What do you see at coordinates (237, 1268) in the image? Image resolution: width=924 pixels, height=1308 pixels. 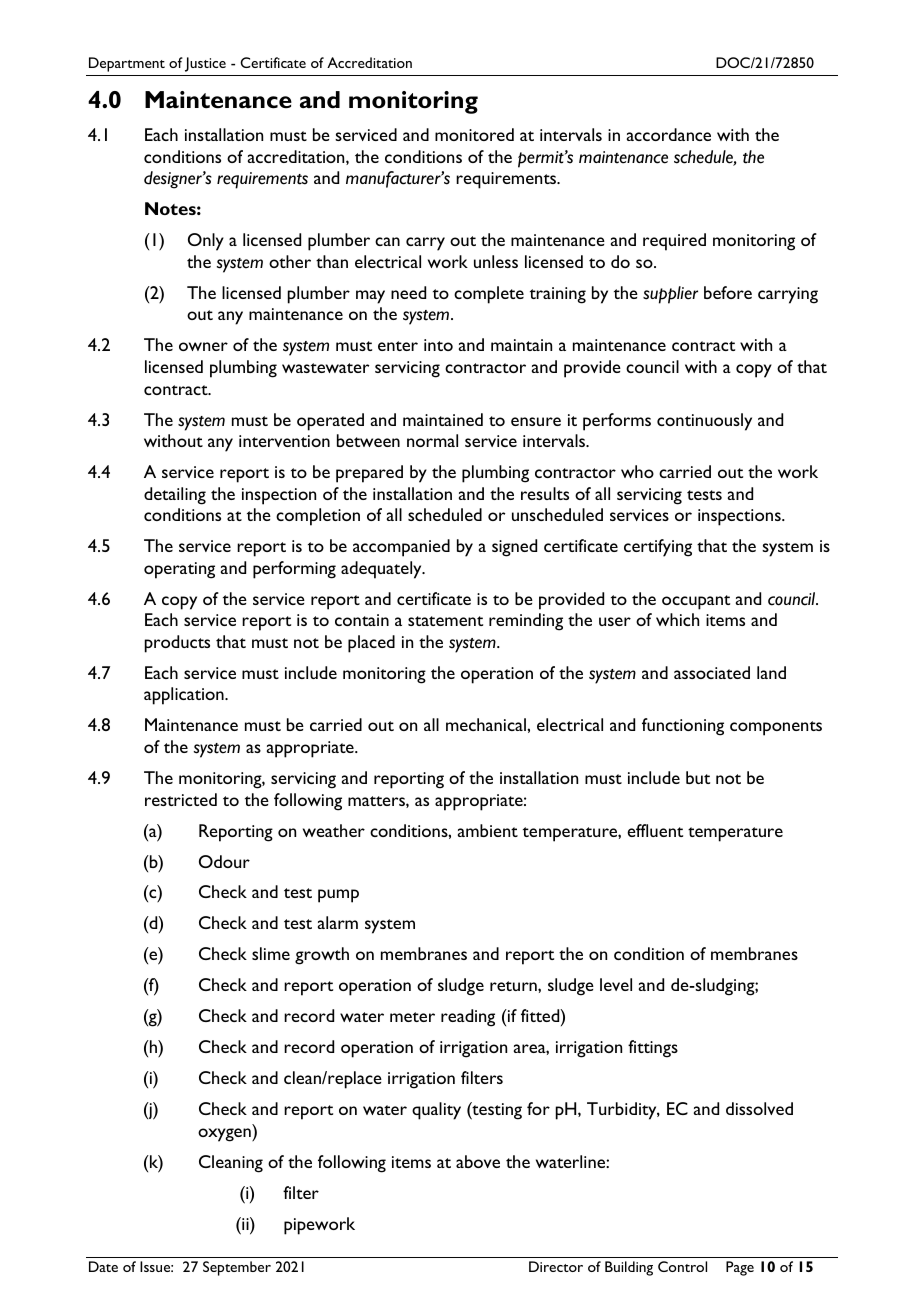 I see `September` at bounding box center [237, 1268].
